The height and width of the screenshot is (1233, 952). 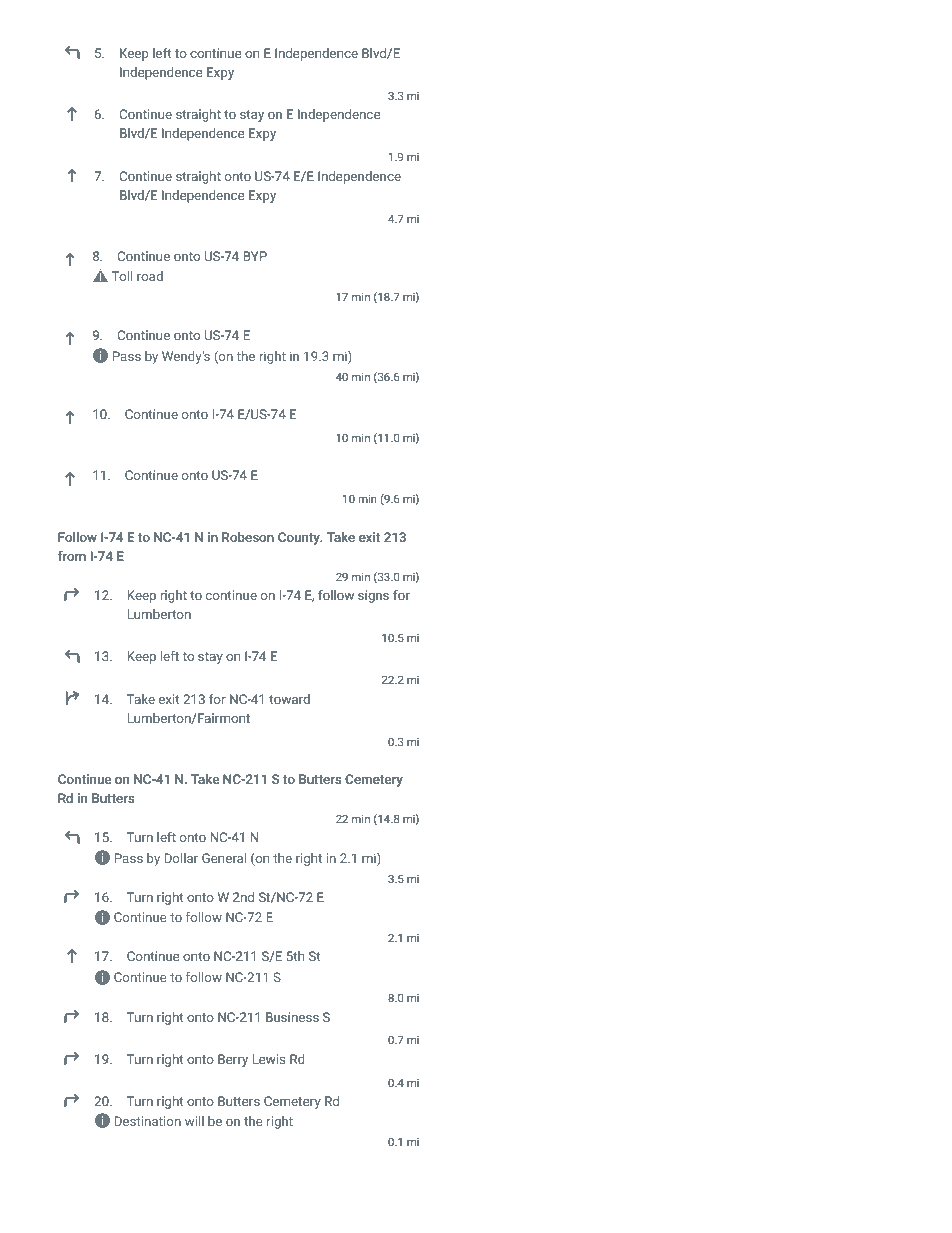 What do you see at coordinates (122, 276) in the screenshot?
I see `Toll` at bounding box center [122, 276].
